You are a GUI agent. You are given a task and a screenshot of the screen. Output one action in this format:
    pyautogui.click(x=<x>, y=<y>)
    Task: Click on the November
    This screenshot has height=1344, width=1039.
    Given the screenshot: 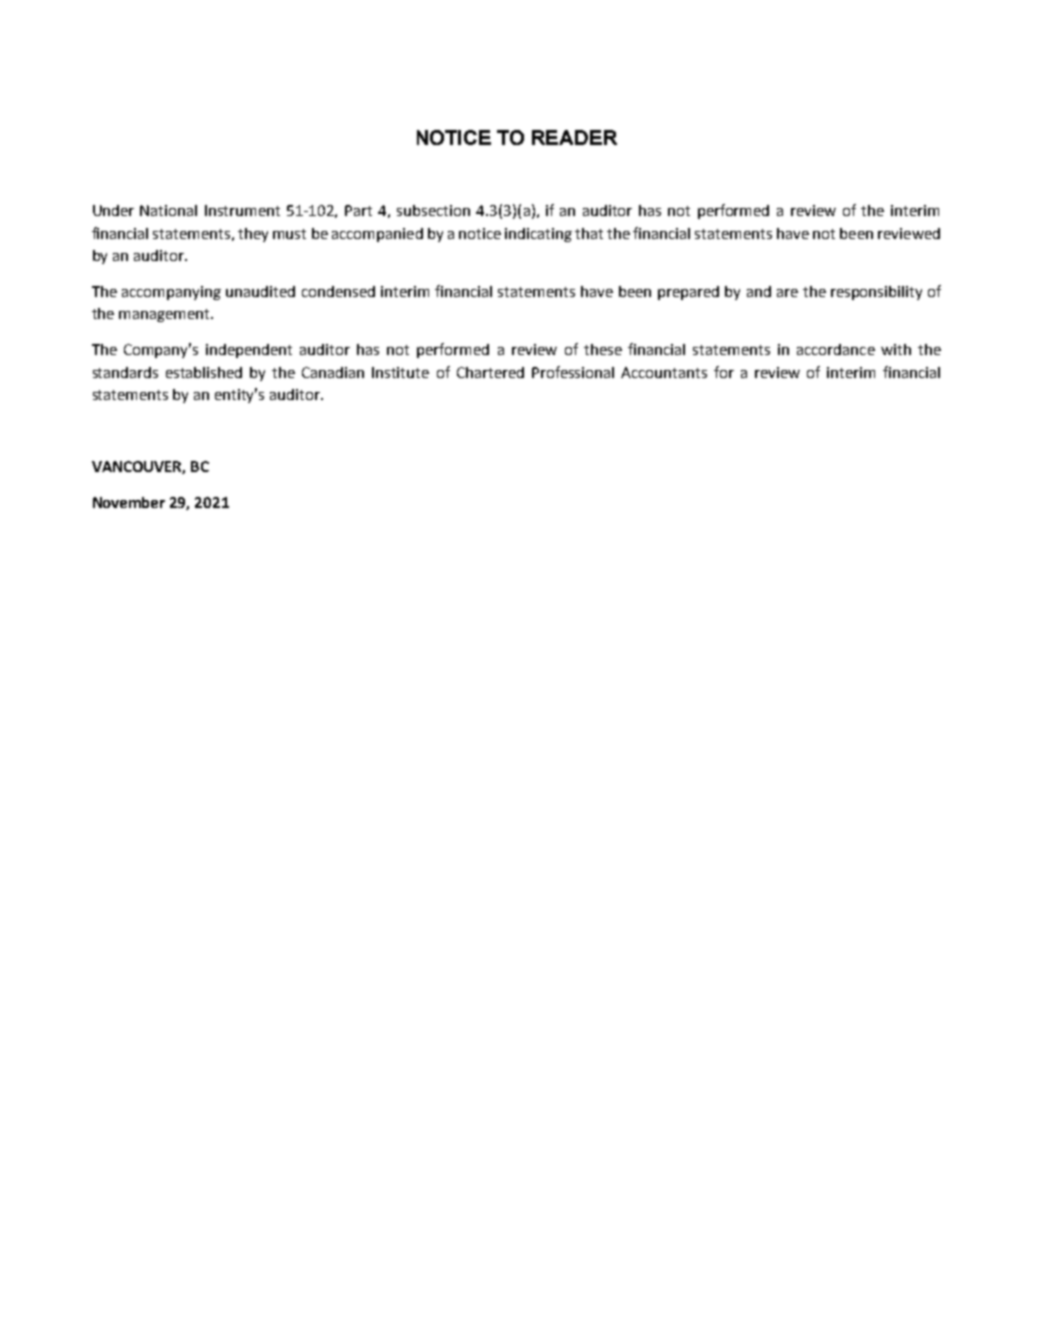 What is the action you would take?
    pyautogui.click(x=129, y=502)
